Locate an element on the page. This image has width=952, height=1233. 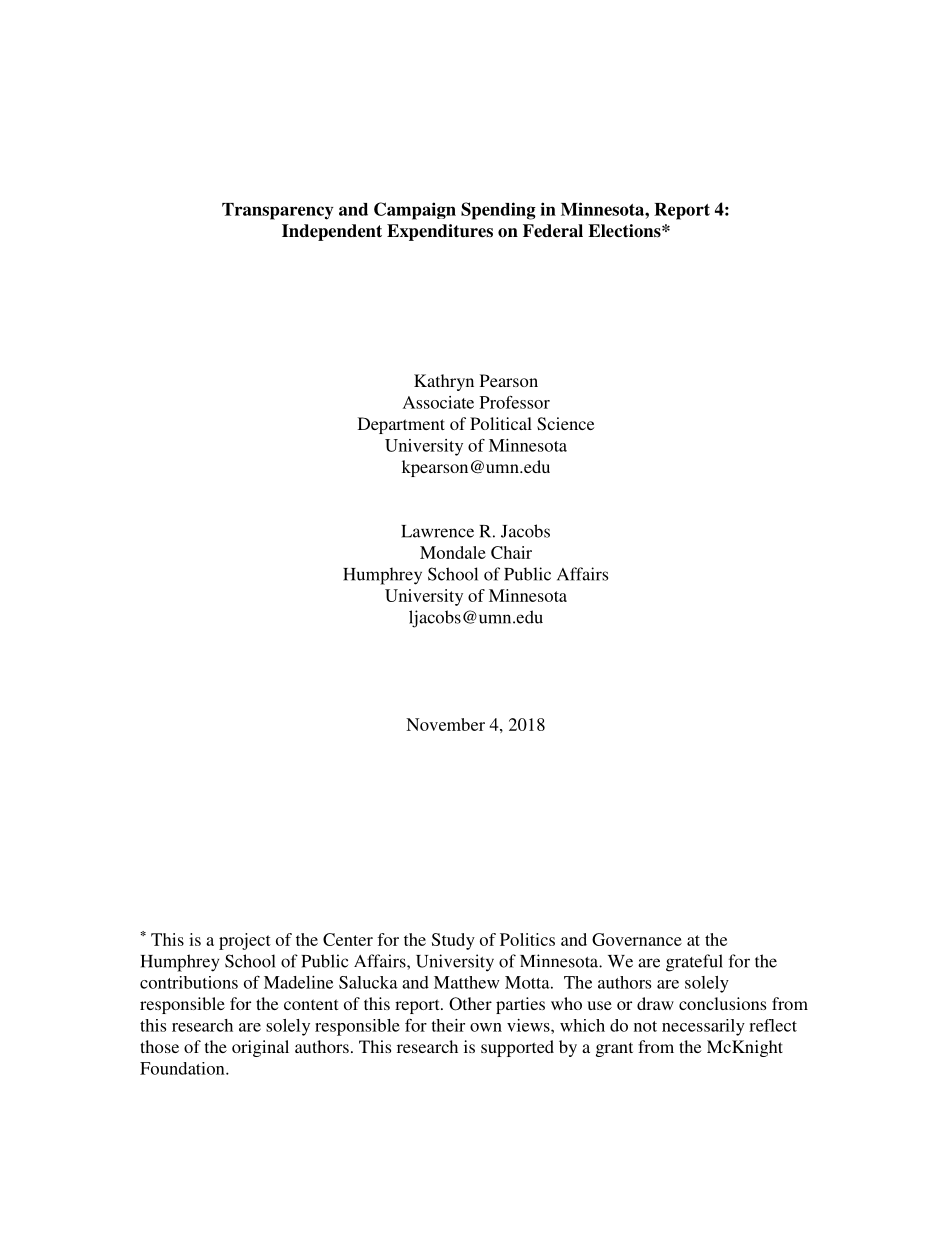
Expenditures is located at coordinates (440, 232).
